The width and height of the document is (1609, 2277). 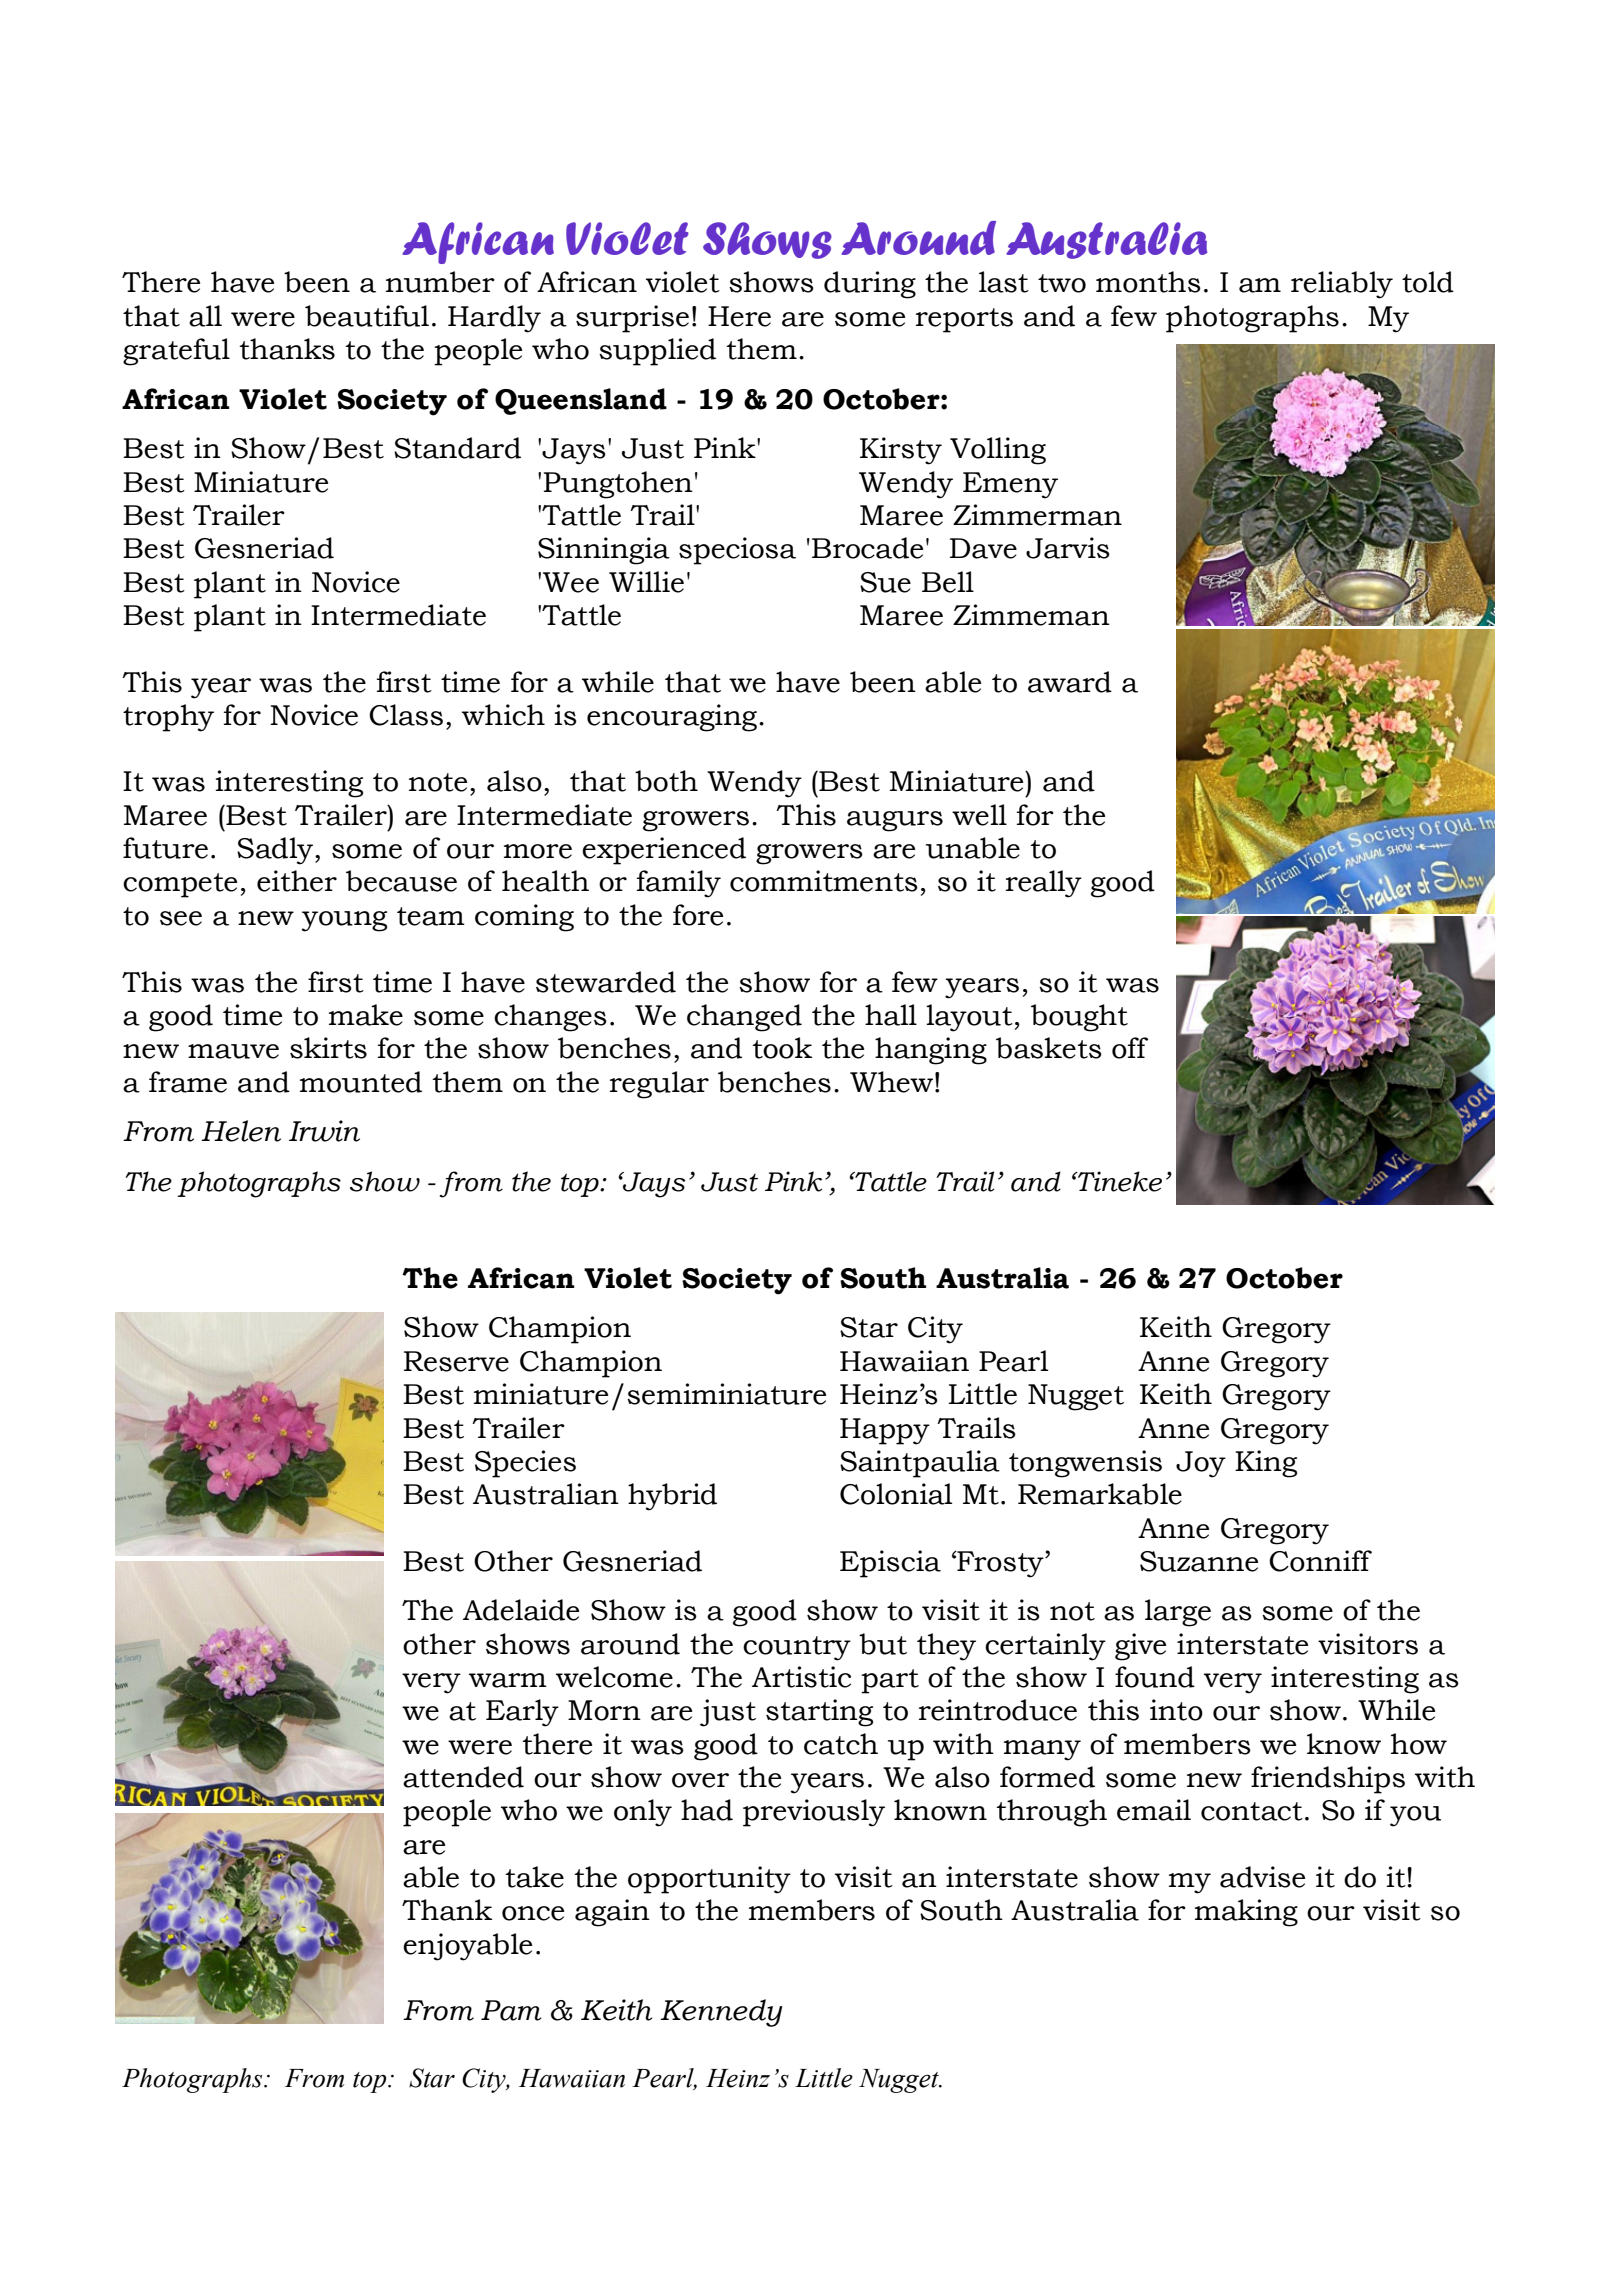 What do you see at coordinates (870, 285) in the document?
I see `during` at bounding box center [870, 285].
